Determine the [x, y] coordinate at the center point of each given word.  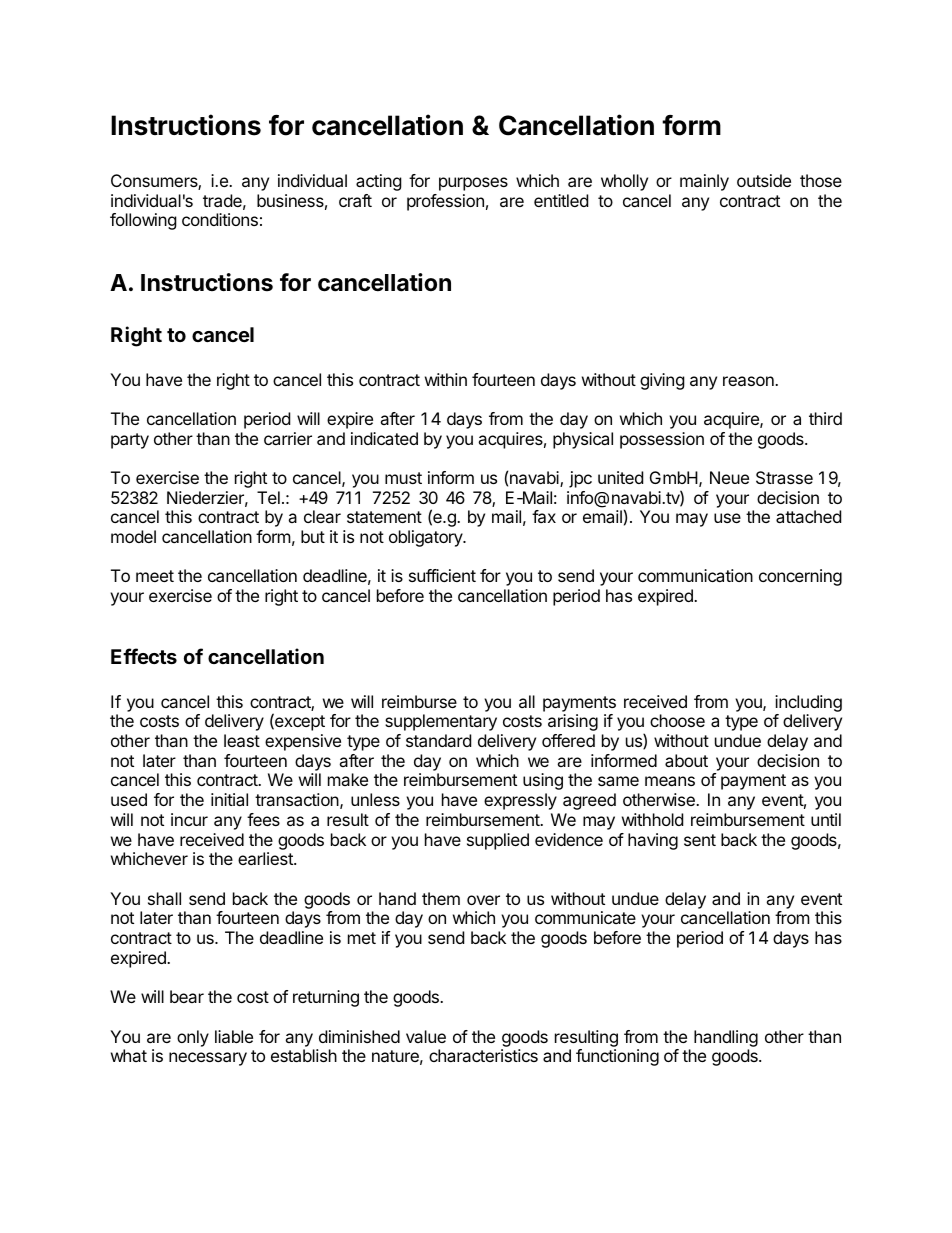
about [686, 760]
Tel [268, 497]
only [193, 1038]
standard [438, 740]
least [242, 740]
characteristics [483, 1055]
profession [445, 202]
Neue [729, 477]
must [403, 478]
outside [764, 180]
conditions [220, 219]
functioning [617, 1057]
